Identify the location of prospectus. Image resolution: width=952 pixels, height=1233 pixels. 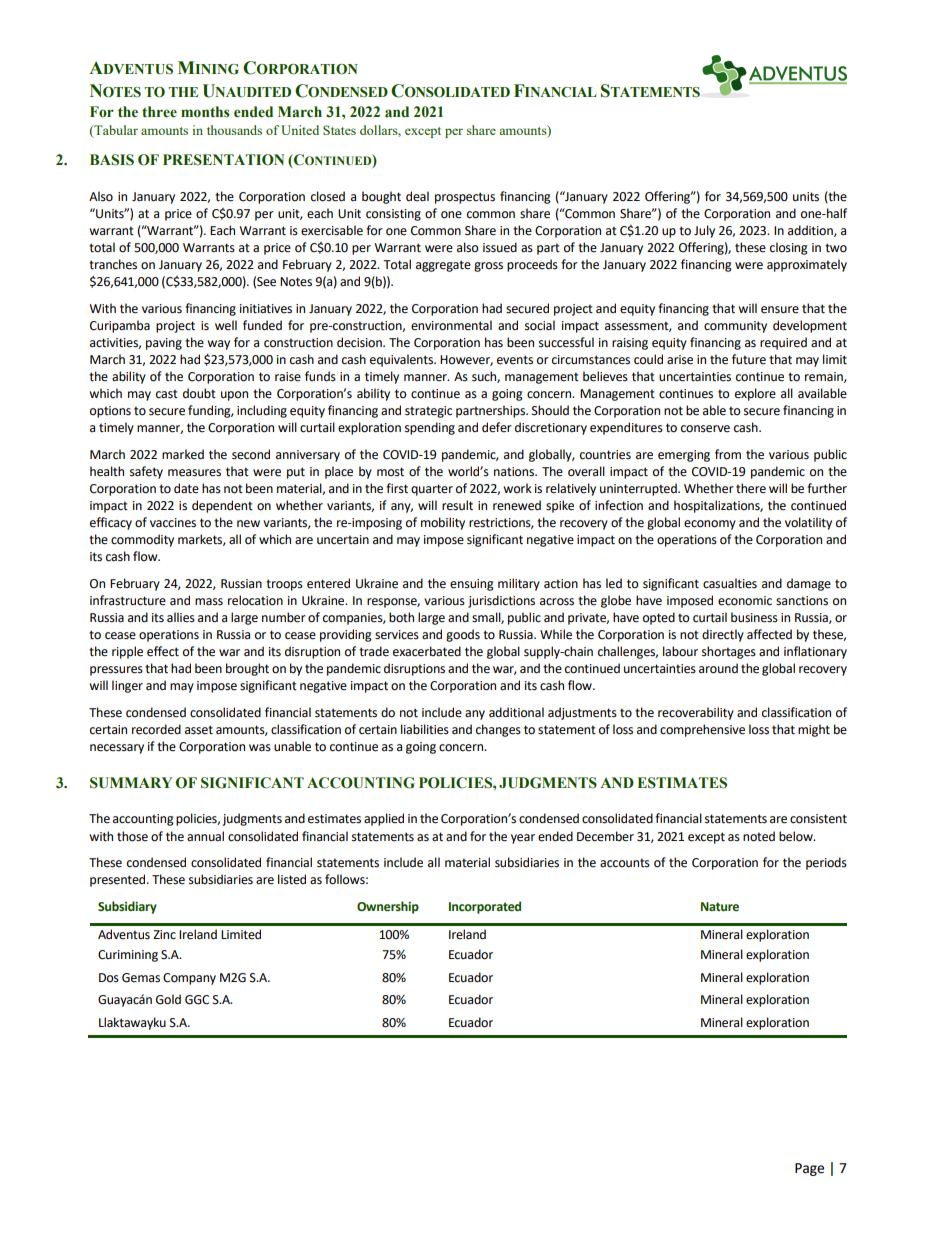
(465, 198).
